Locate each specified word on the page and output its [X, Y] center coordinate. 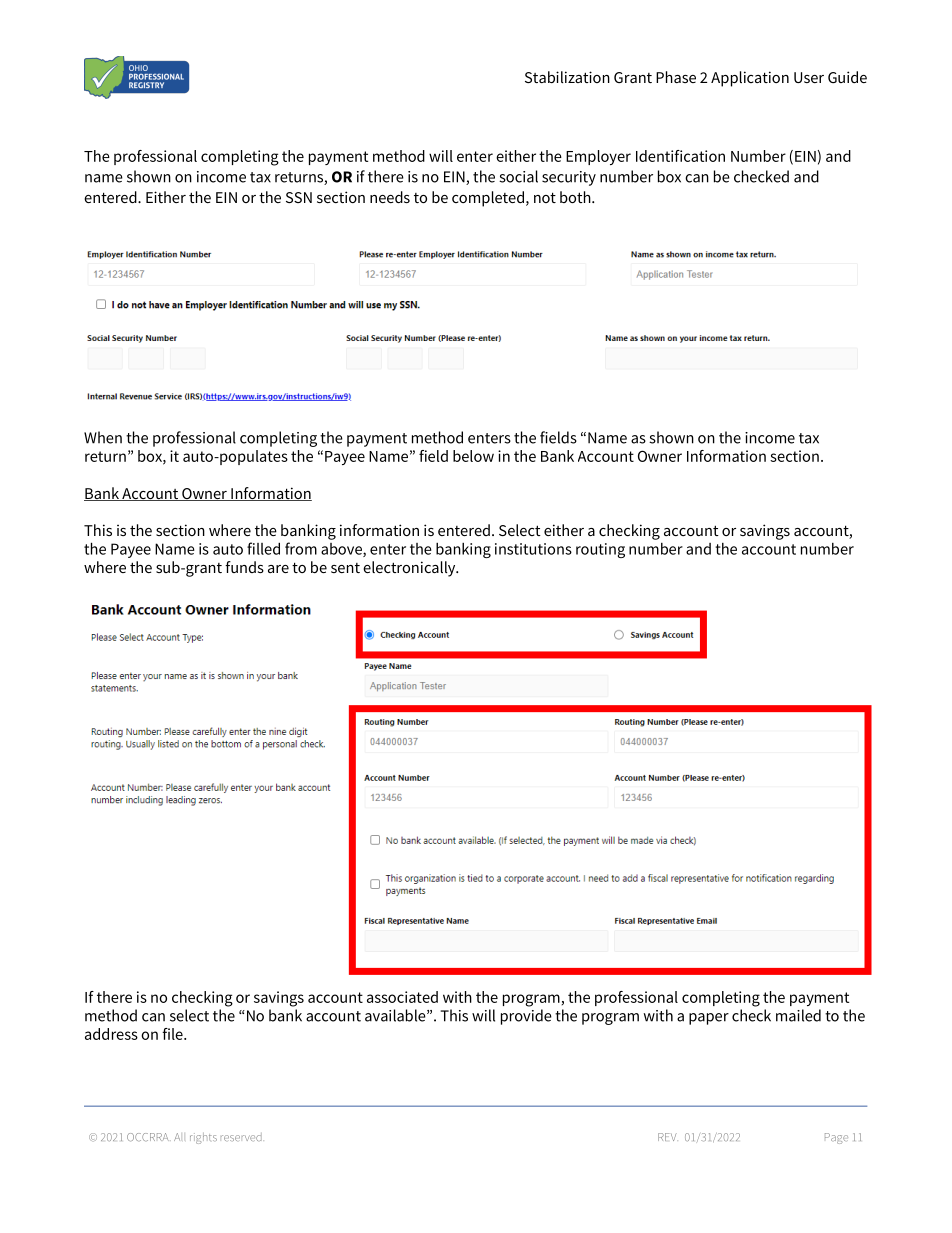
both [576, 197]
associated [402, 997]
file [173, 1034]
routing [600, 550]
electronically [410, 569]
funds [244, 567]
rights [203, 1138]
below [473, 456]
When [103, 437]
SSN [299, 197]
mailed [798, 1015]
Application [750, 79]
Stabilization [567, 77]
